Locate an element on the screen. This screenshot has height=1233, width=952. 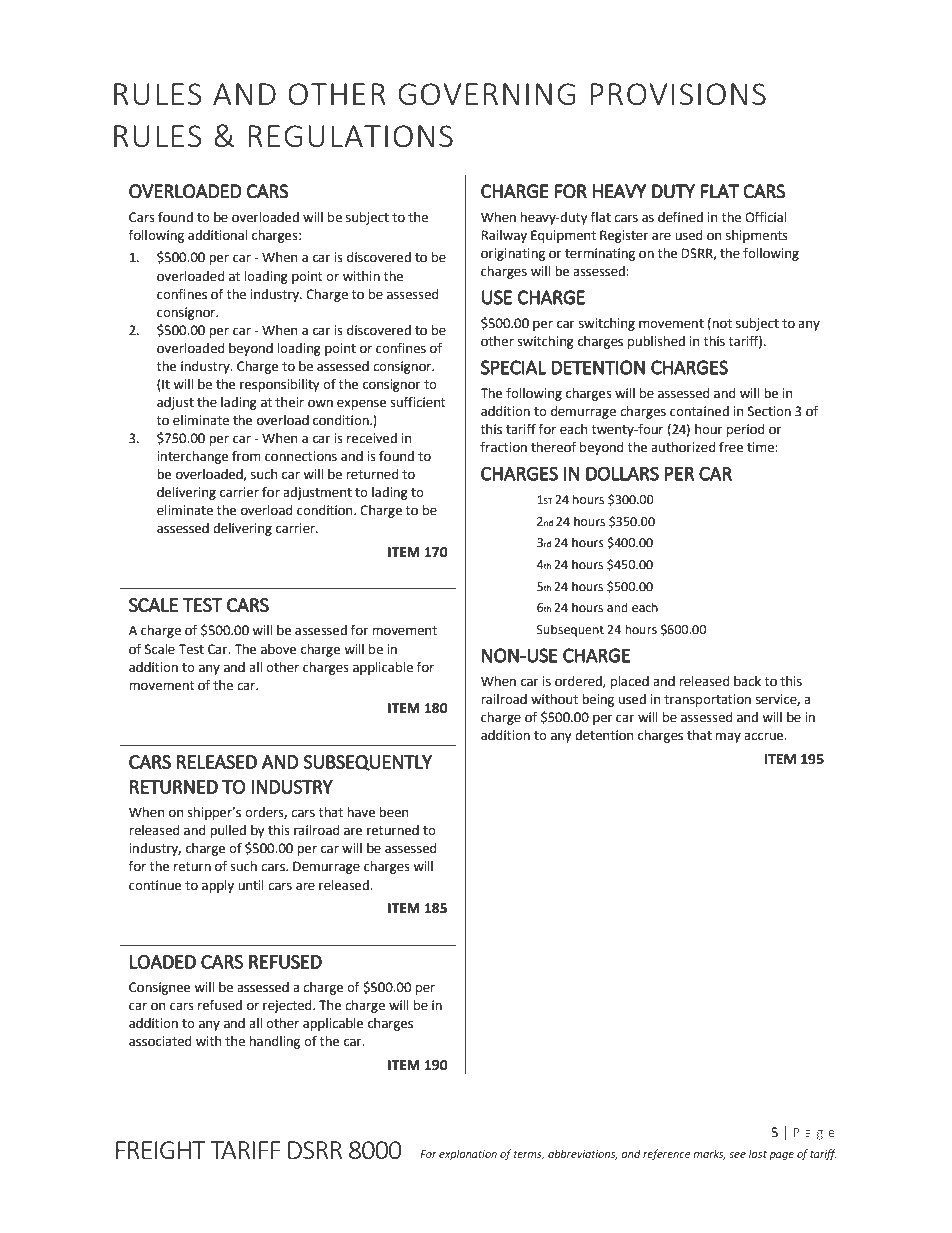
from is located at coordinates (246, 456).
